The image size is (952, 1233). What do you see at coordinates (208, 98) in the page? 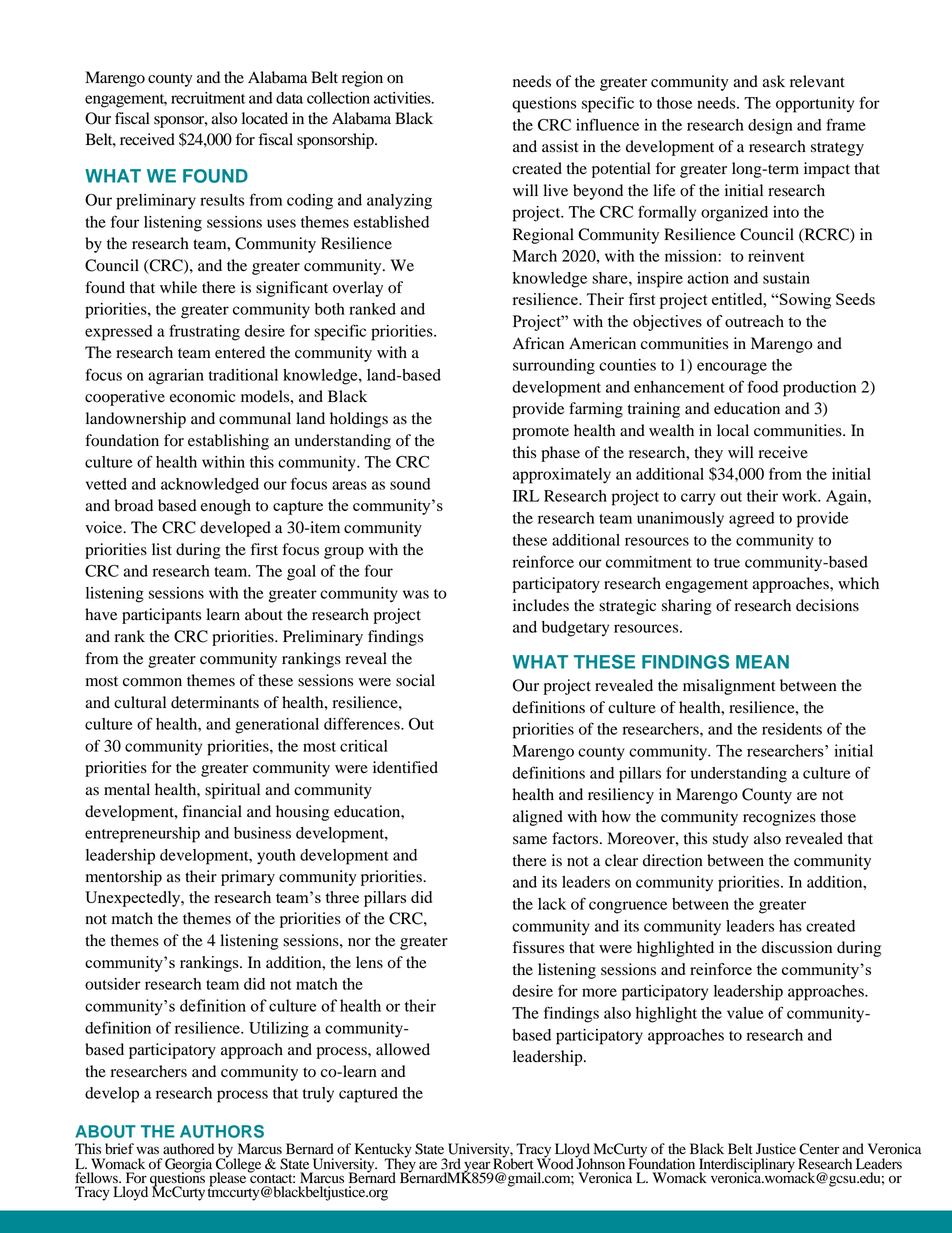
I see `recruitment` at bounding box center [208, 98].
